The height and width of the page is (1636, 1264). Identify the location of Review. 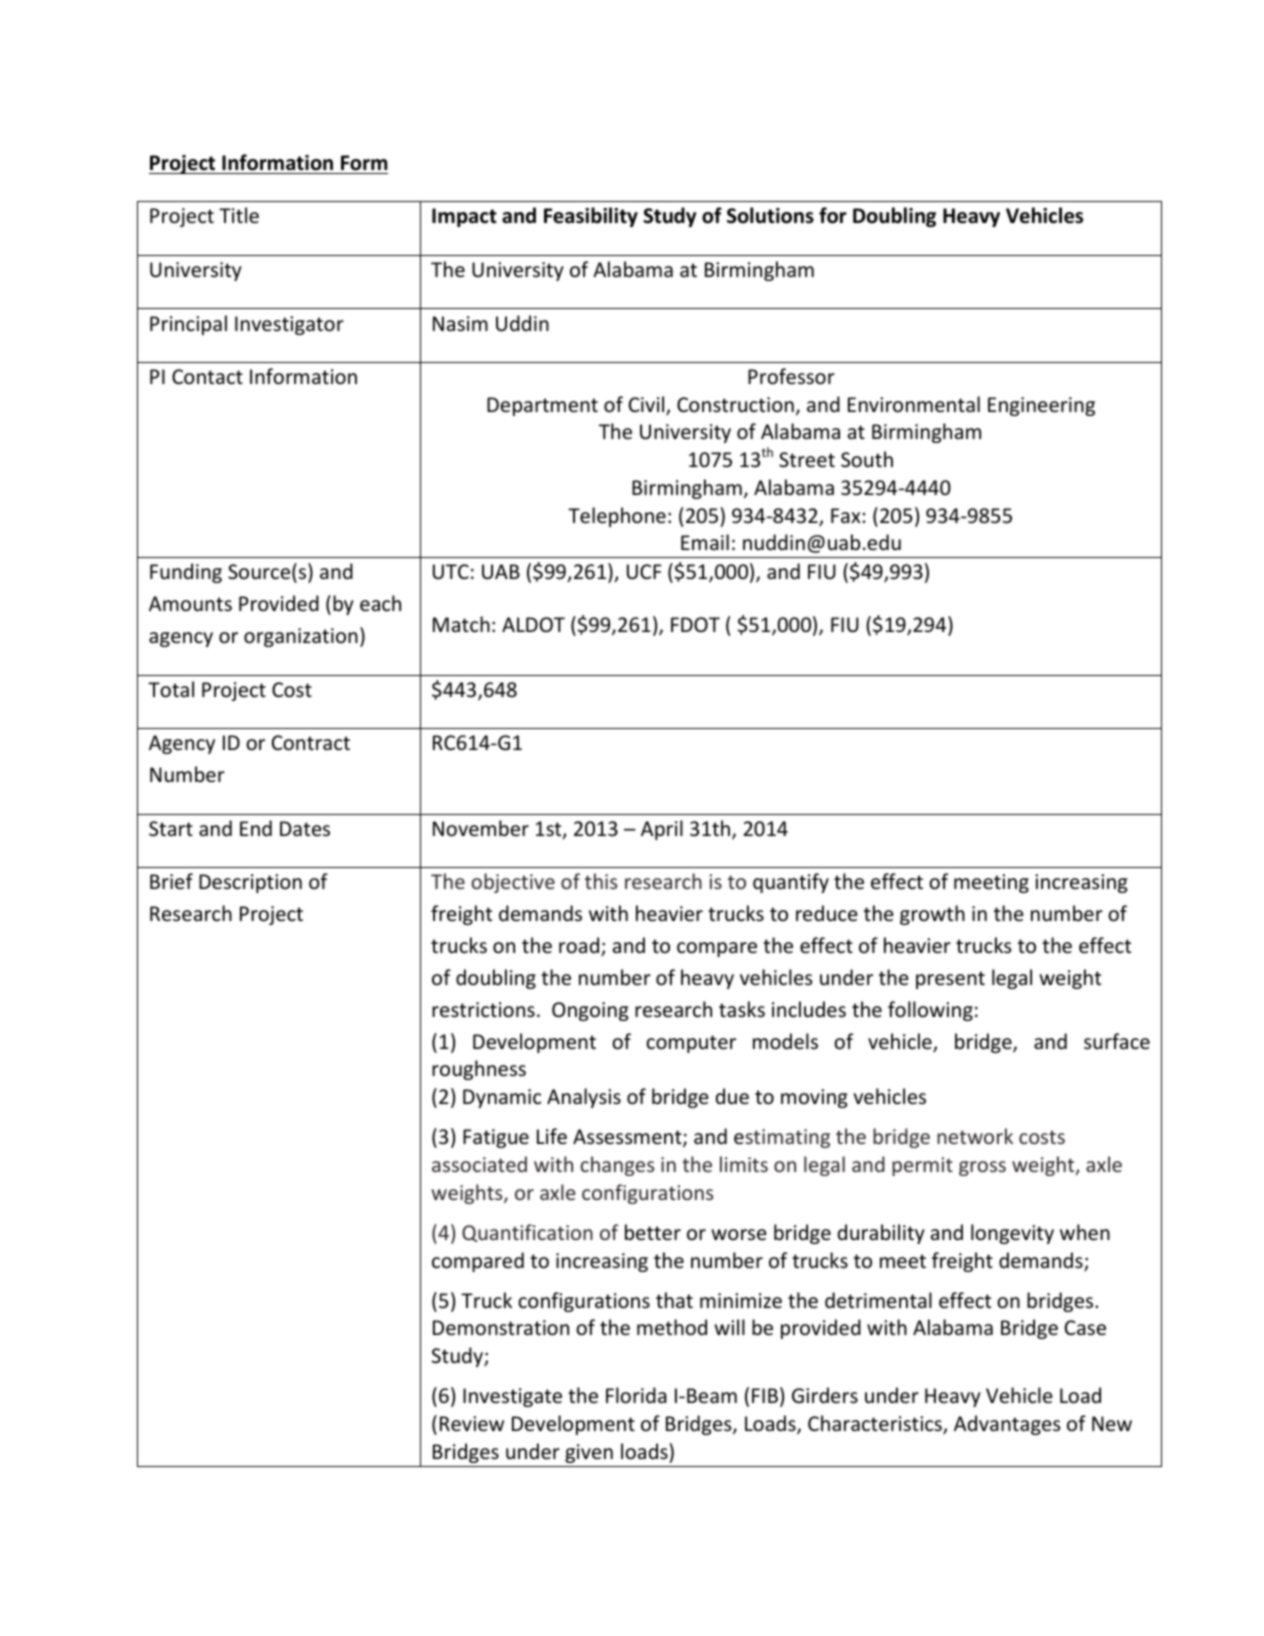
(472, 1424).
